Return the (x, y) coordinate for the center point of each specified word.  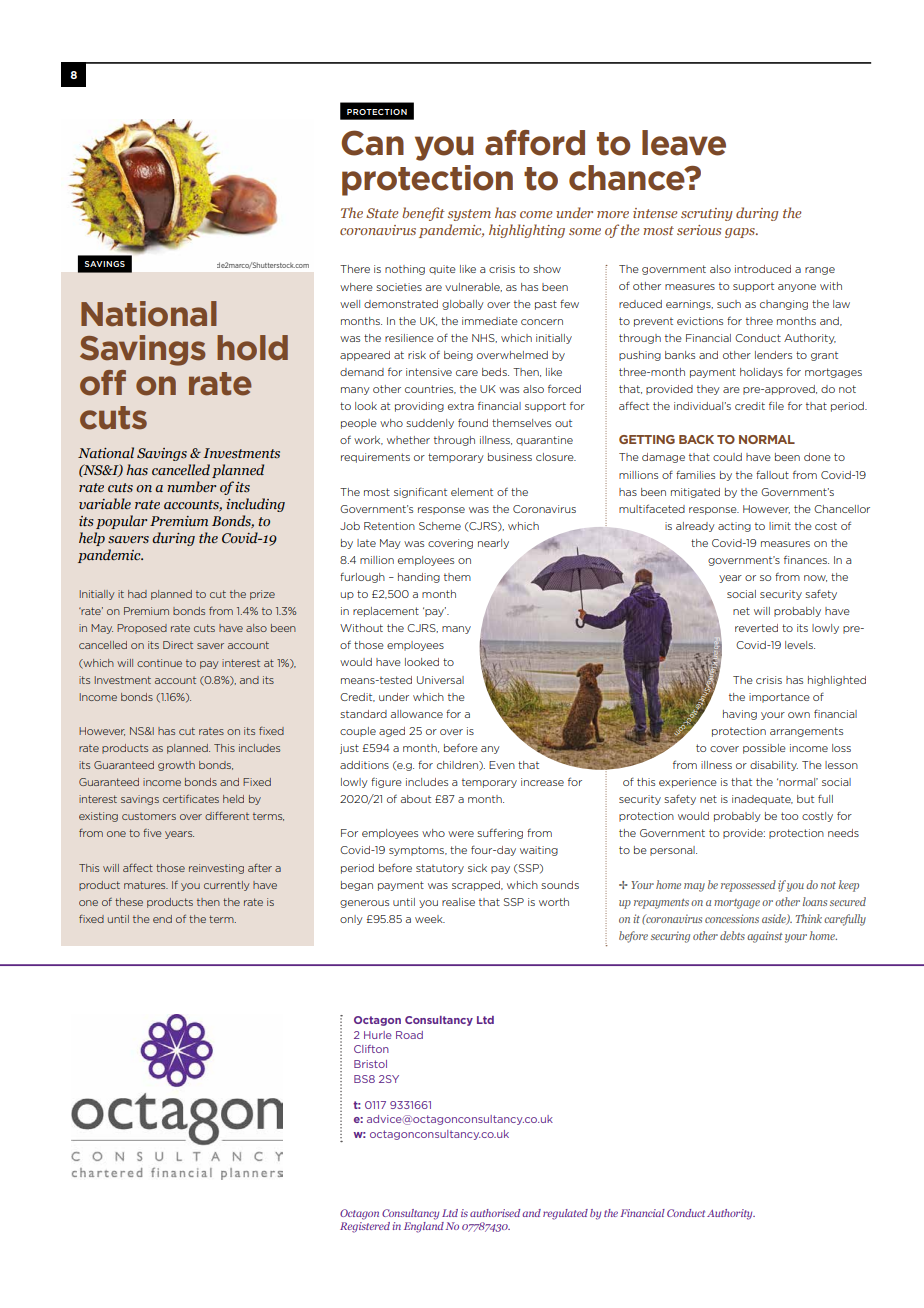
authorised (495, 1213)
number (191, 487)
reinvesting (216, 869)
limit (780, 526)
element (472, 492)
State (382, 213)
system (469, 215)
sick (477, 868)
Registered (365, 1227)
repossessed (748, 886)
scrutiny (707, 214)
